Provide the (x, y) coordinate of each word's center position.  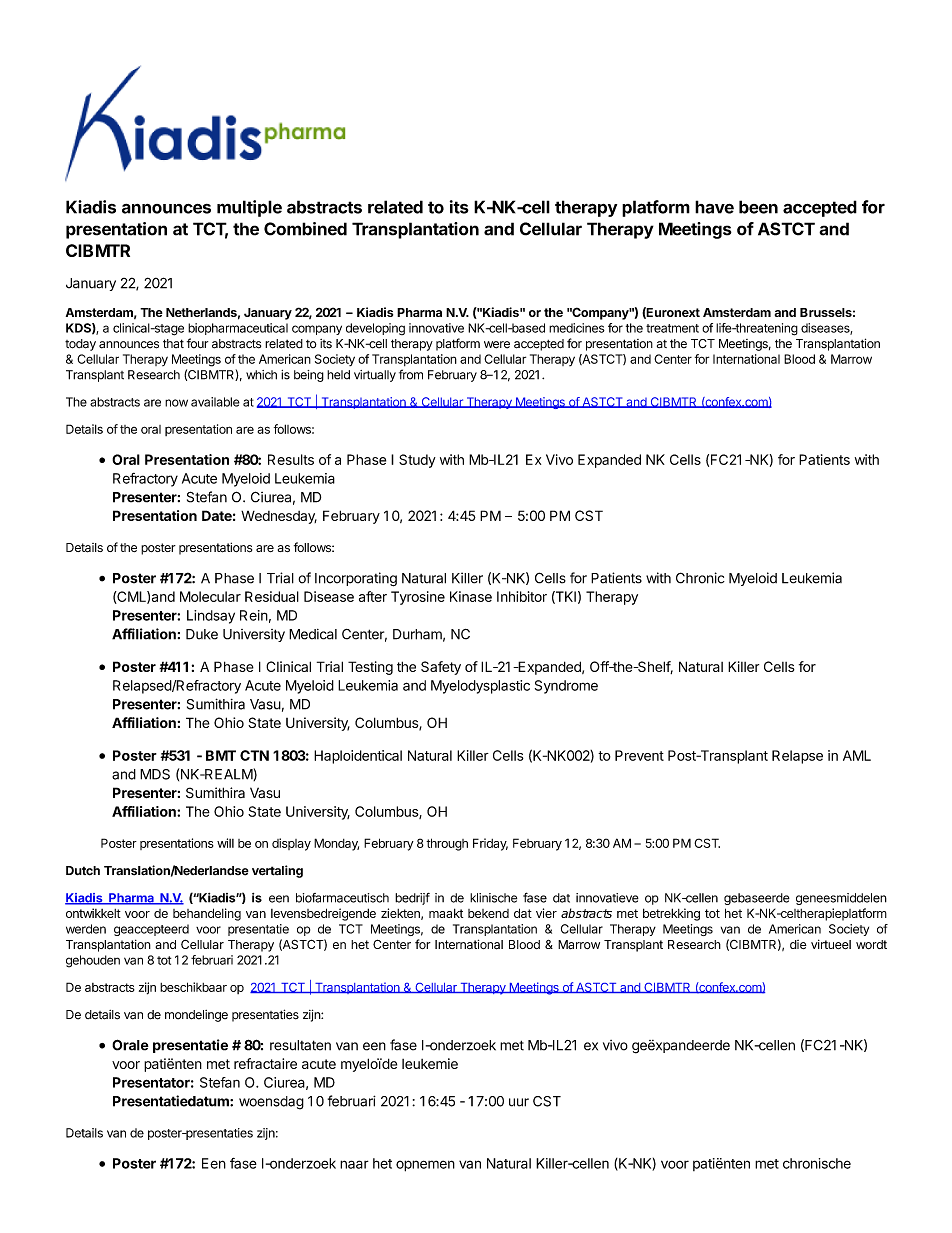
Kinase (471, 596)
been (758, 207)
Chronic (700, 578)
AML (857, 755)
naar (354, 1164)
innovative (436, 328)
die (798, 944)
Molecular (210, 596)
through (447, 844)
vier (546, 913)
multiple (249, 208)
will (225, 843)
